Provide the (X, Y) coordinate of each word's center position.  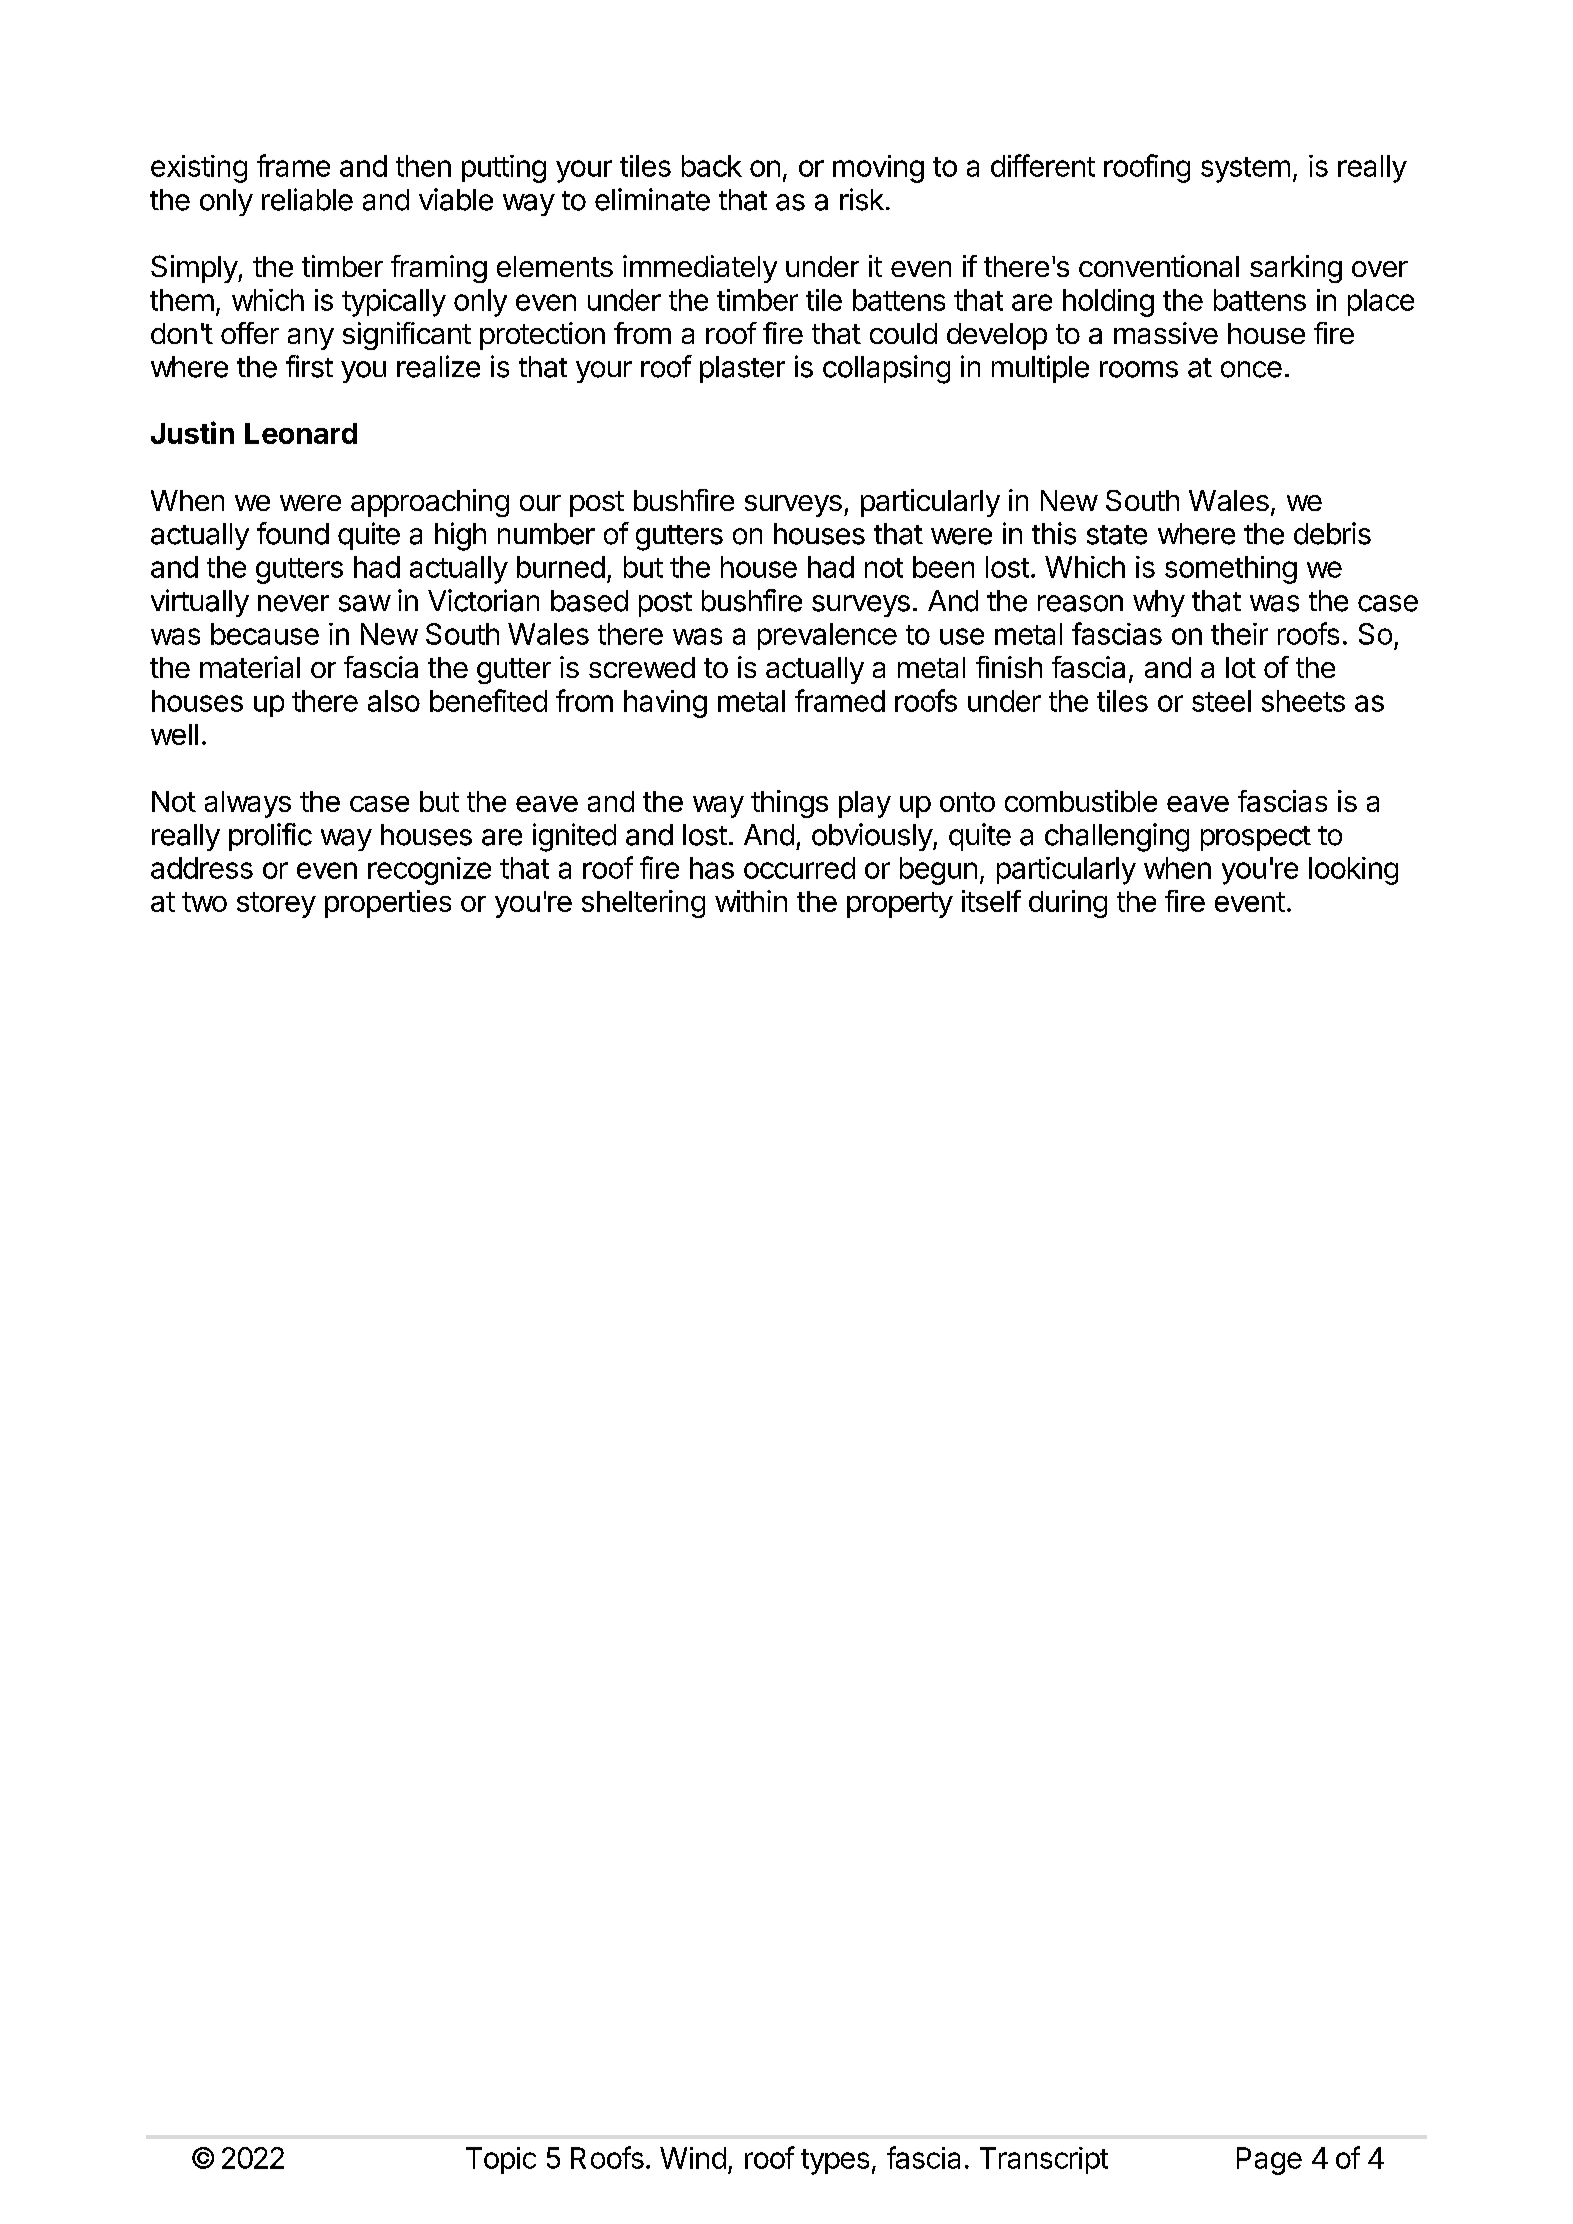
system (1245, 170)
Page (1269, 2161)
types (835, 2162)
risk (862, 199)
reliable (307, 199)
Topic (501, 2160)
